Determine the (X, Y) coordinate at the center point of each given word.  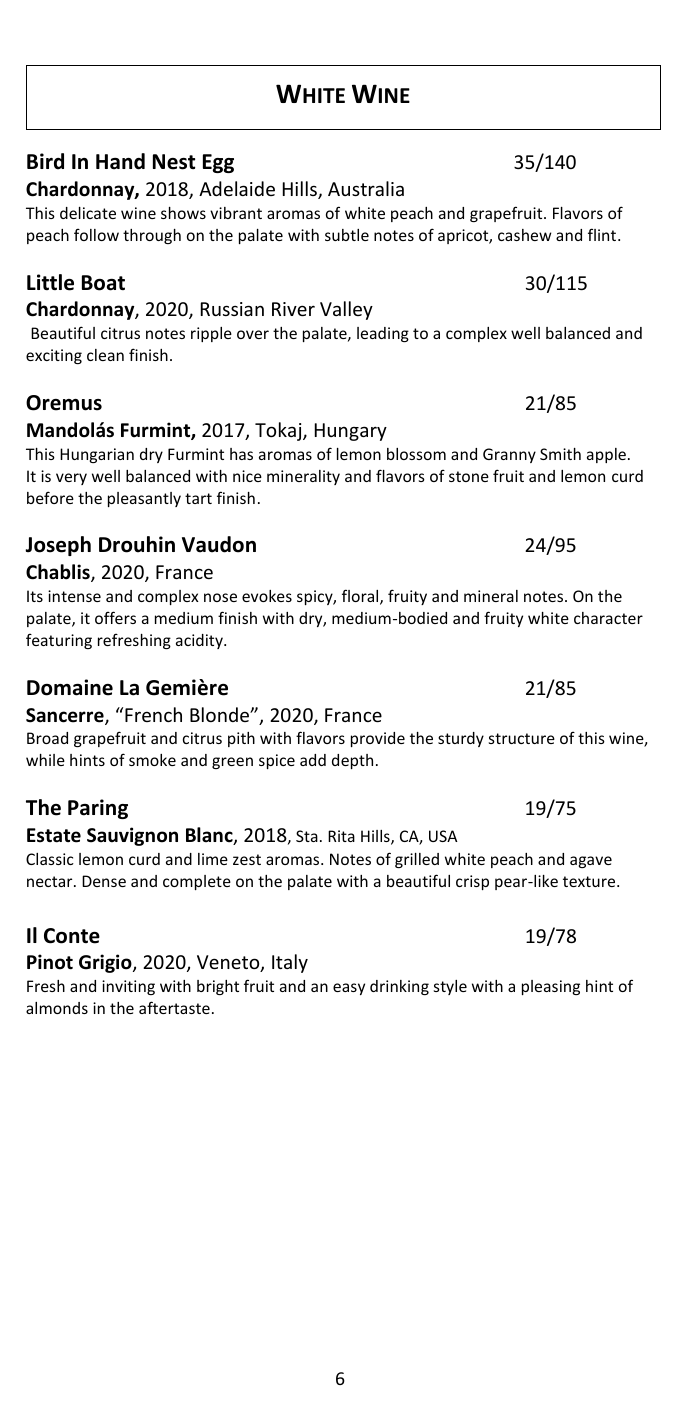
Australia (366, 188)
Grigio (106, 963)
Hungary (351, 432)
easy (349, 989)
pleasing (551, 987)
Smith (560, 454)
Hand (120, 161)
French (153, 714)
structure (522, 738)
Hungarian (97, 455)
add (313, 760)
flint (603, 234)
